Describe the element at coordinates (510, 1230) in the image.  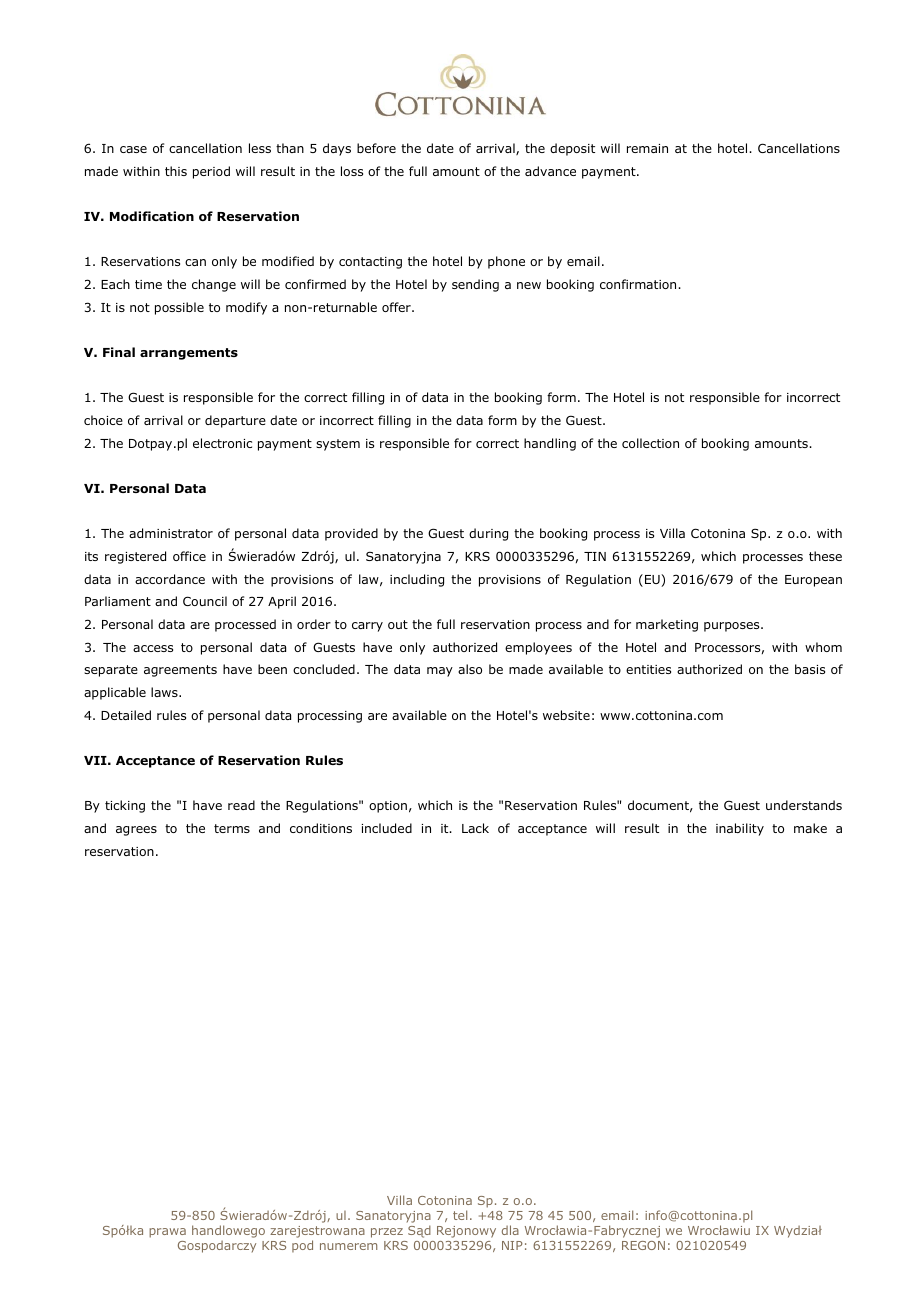
I see `dla` at that location.
